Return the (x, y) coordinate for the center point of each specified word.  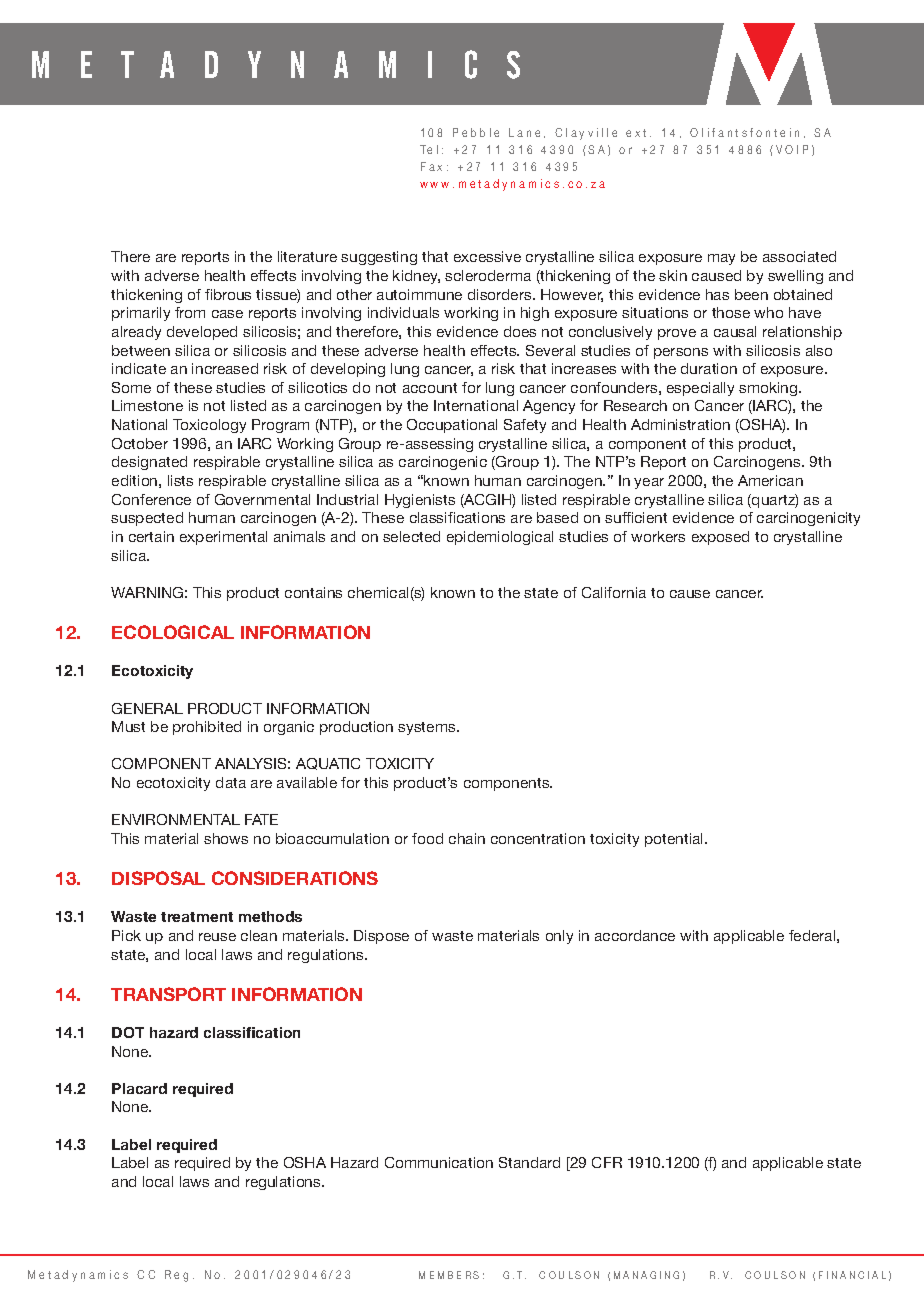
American (770, 480)
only (559, 937)
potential (675, 840)
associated (799, 256)
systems (428, 728)
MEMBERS (449, 1275)
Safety (525, 426)
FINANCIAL (852, 1275)
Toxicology (209, 426)
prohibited (207, 728)
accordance (635, 935)
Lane (524, 132)
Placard (139, 1088)
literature (307, 256)
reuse (217, 937)
